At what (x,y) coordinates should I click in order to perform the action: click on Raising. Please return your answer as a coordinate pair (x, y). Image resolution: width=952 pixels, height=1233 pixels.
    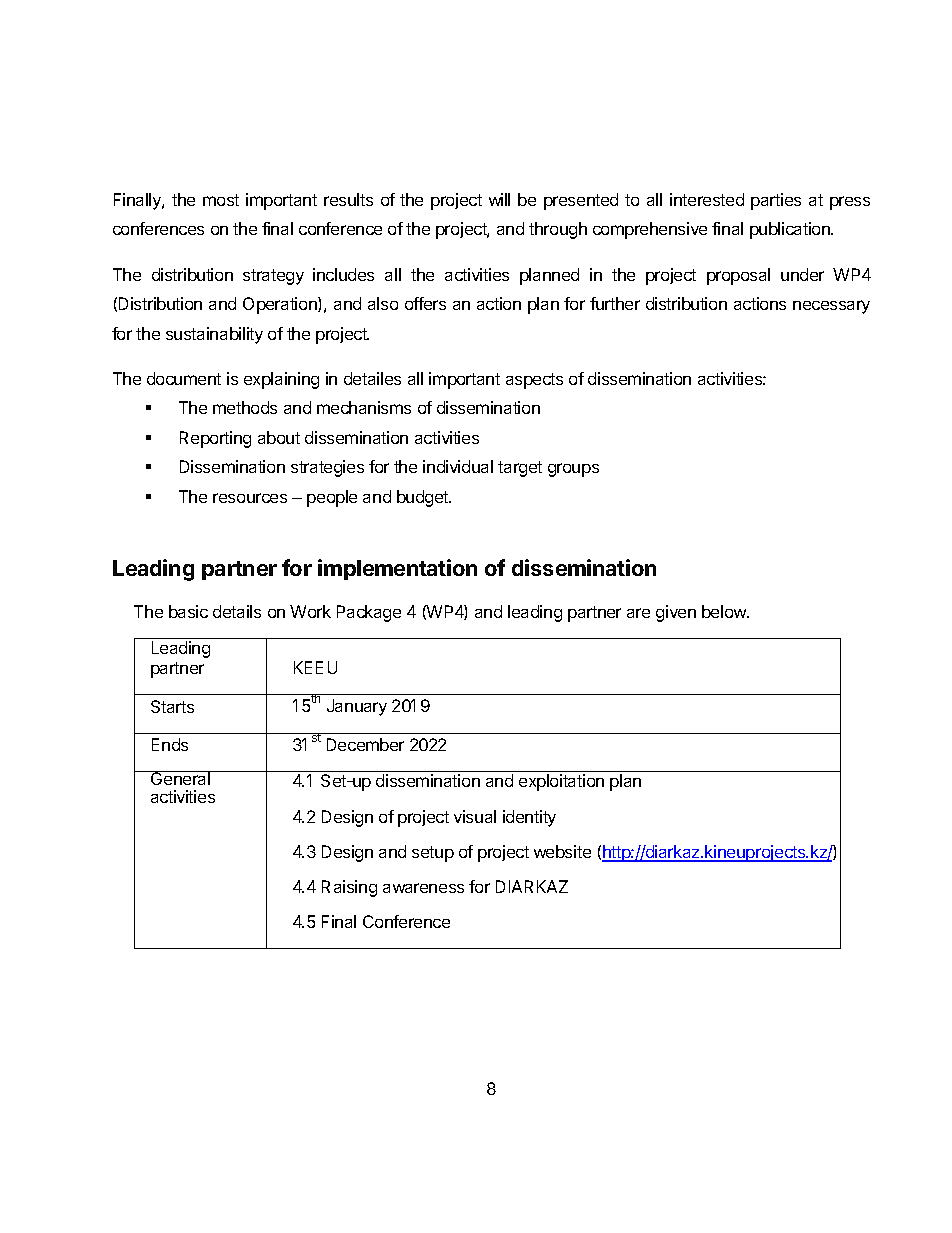
    Looking at the image, I should click on (349, 888).
